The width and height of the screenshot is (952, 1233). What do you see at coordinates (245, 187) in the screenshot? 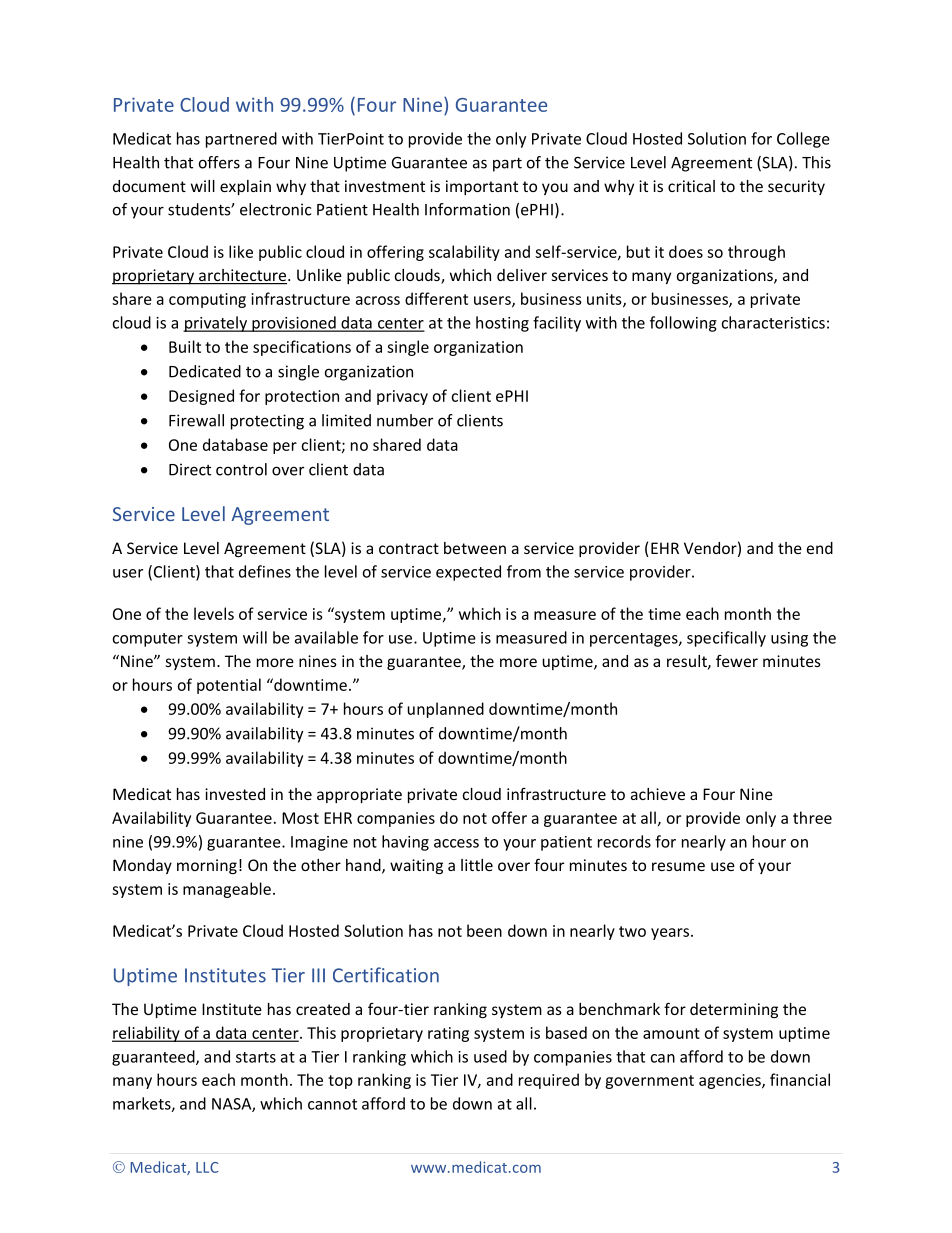
I see `explain` at bounding box center [245, 187].
